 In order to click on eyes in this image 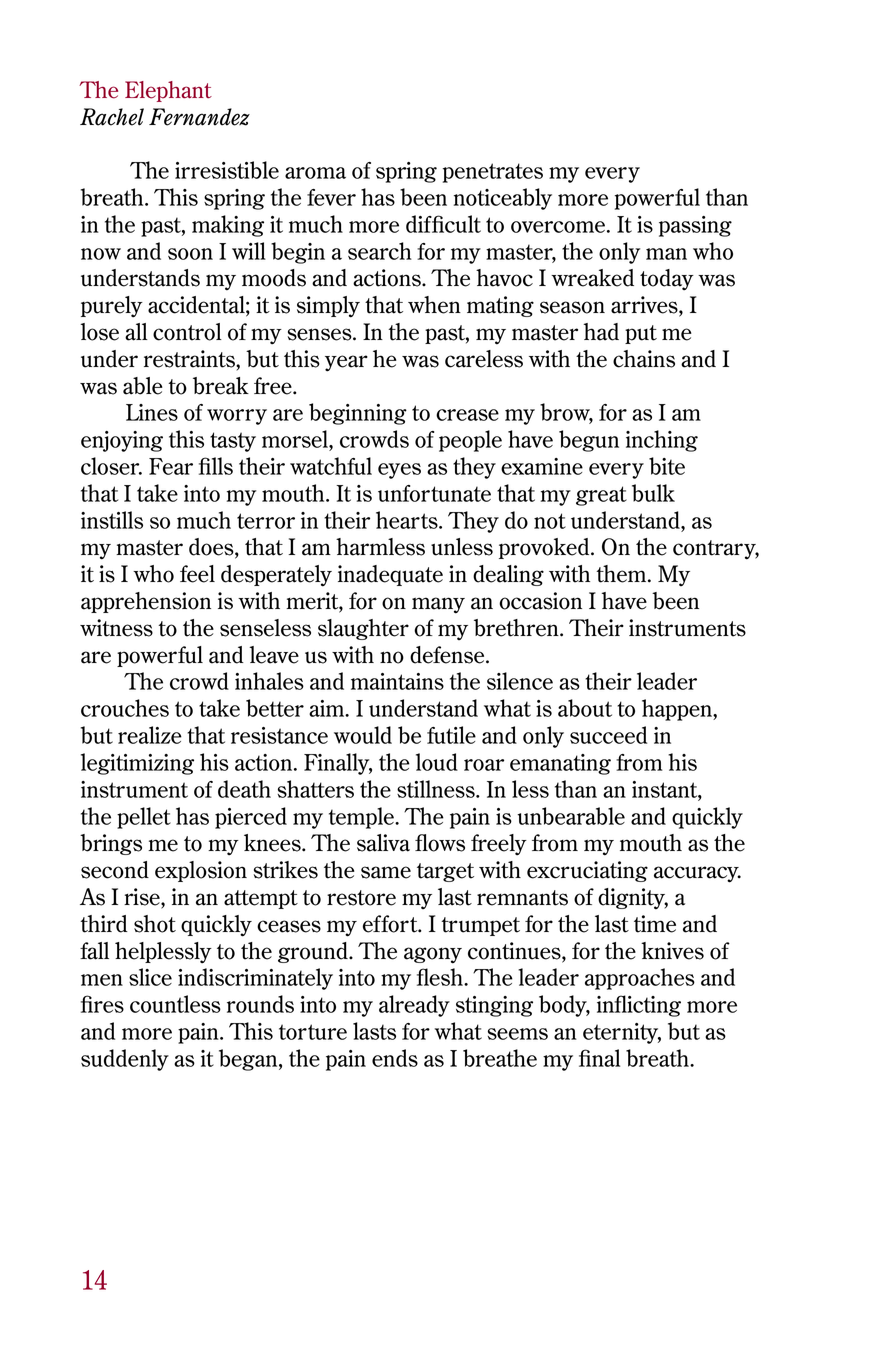, I will do `click(399, 471)`.
